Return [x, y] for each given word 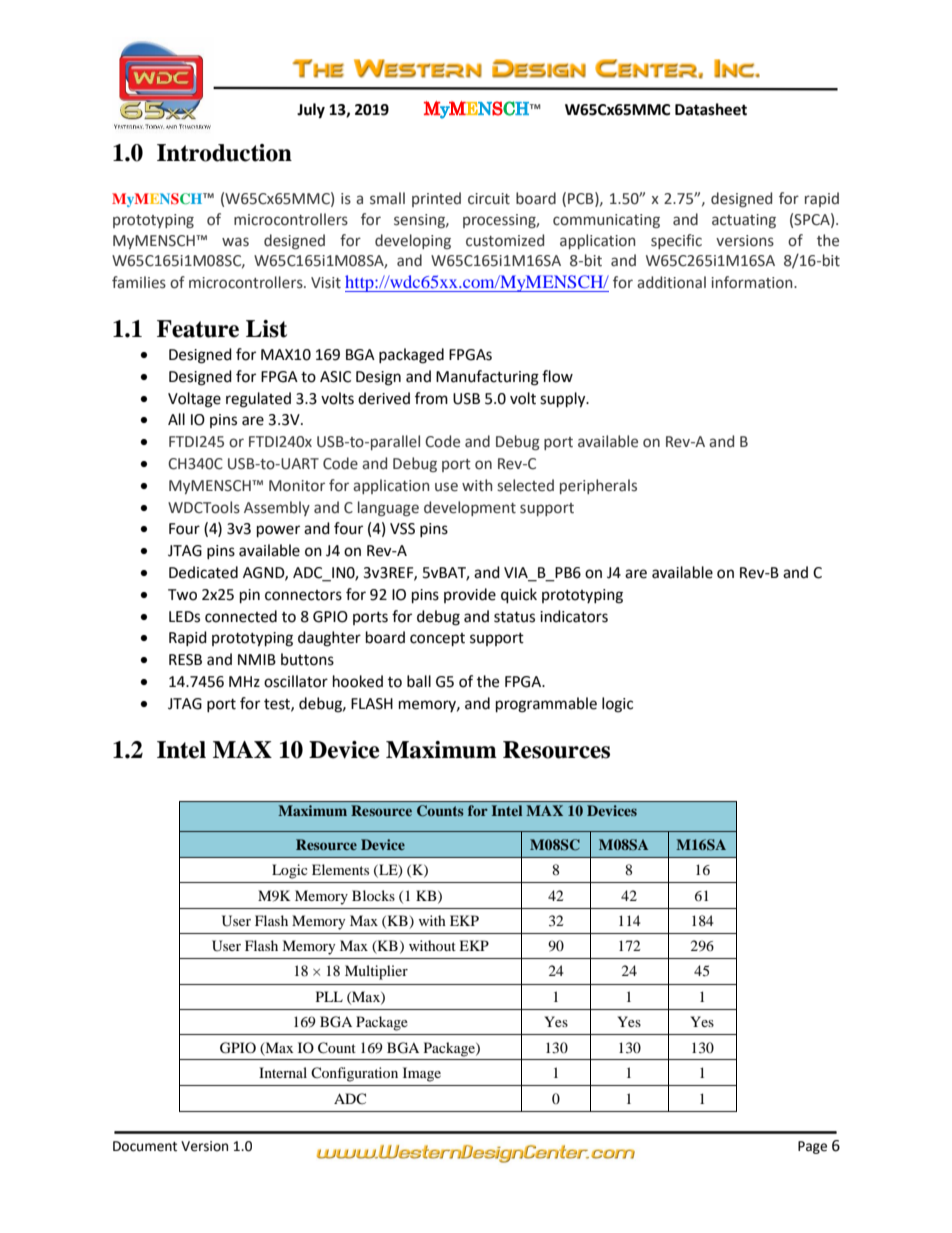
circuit [489, 199]
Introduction [224, 153]
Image [422, 1074]
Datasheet [711, 109]
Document [145, 1146]
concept [437, 640]
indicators [574, 616]
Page [812, 1147]
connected [241, 616]
